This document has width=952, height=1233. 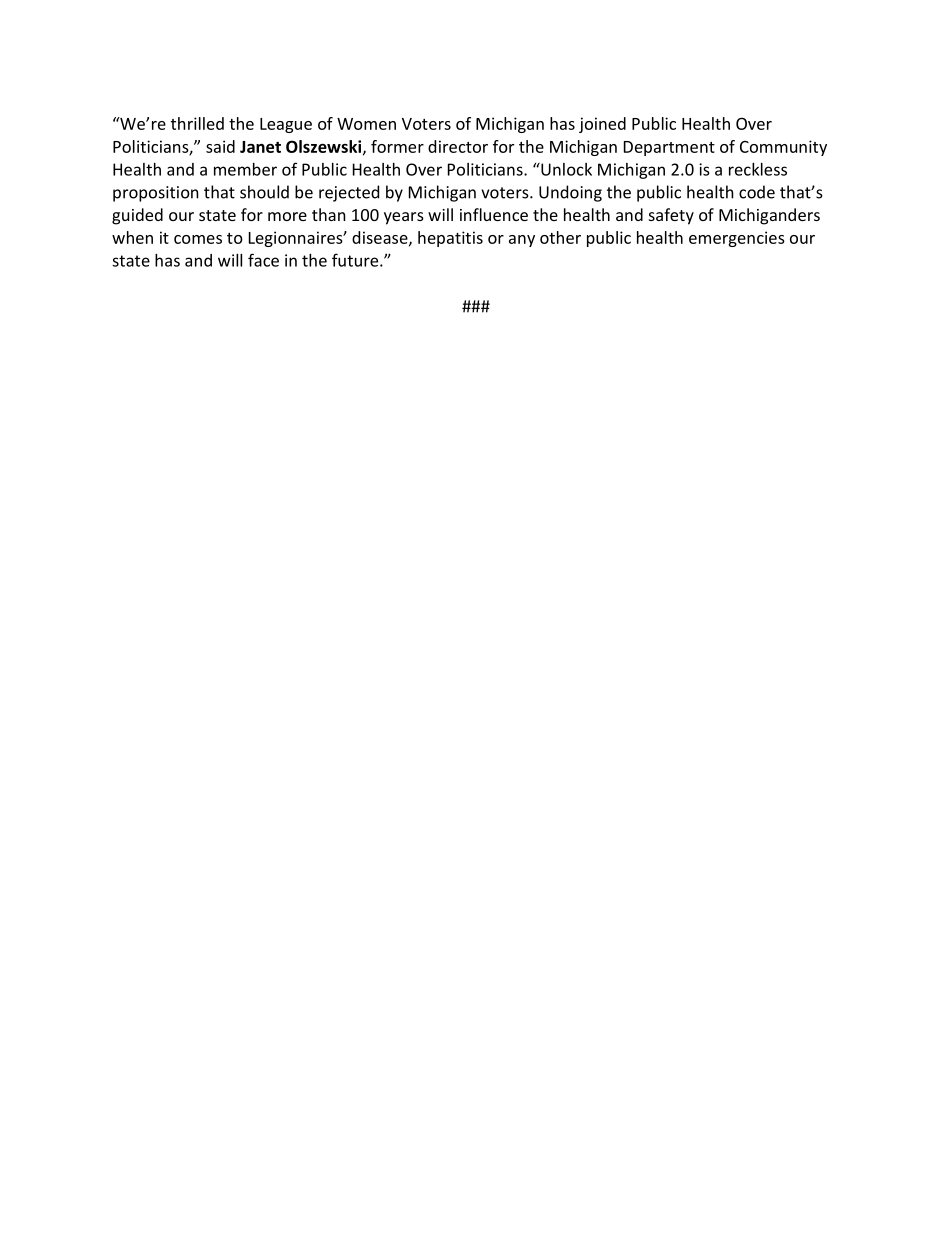 I want to click on thrilled, so click(x=197, y=123).
